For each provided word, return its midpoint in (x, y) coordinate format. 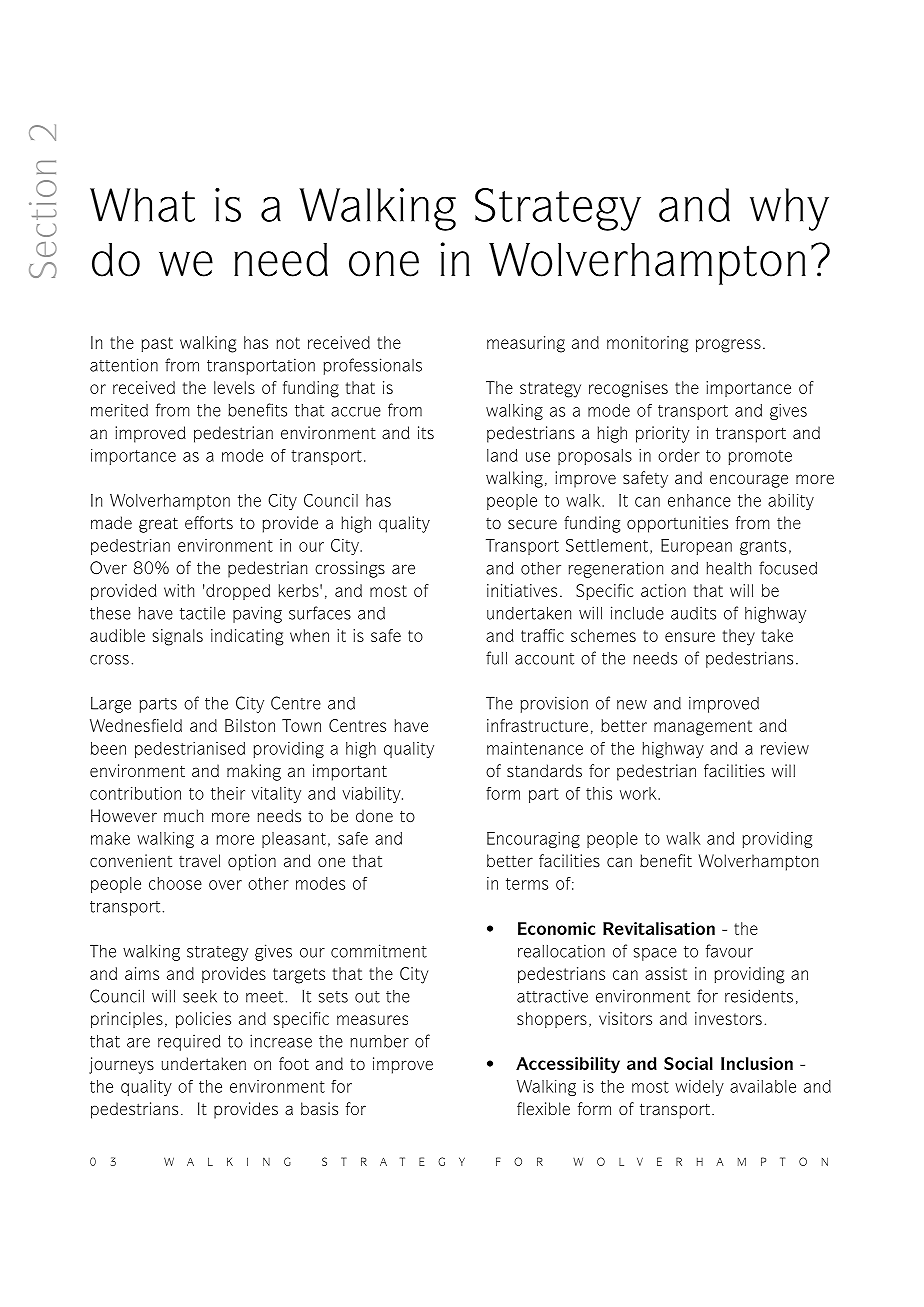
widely (699, 1088)
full (496, 658)
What (142, 205)
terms (527, 884)
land (502, 455)
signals (178, 637)
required (189, 1043)
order (679, 455)
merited (119, 410)
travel (199, 860)
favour (729, 951)
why (789, 209)
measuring (526, 344)
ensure (690, 637)
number (379, 1041)
